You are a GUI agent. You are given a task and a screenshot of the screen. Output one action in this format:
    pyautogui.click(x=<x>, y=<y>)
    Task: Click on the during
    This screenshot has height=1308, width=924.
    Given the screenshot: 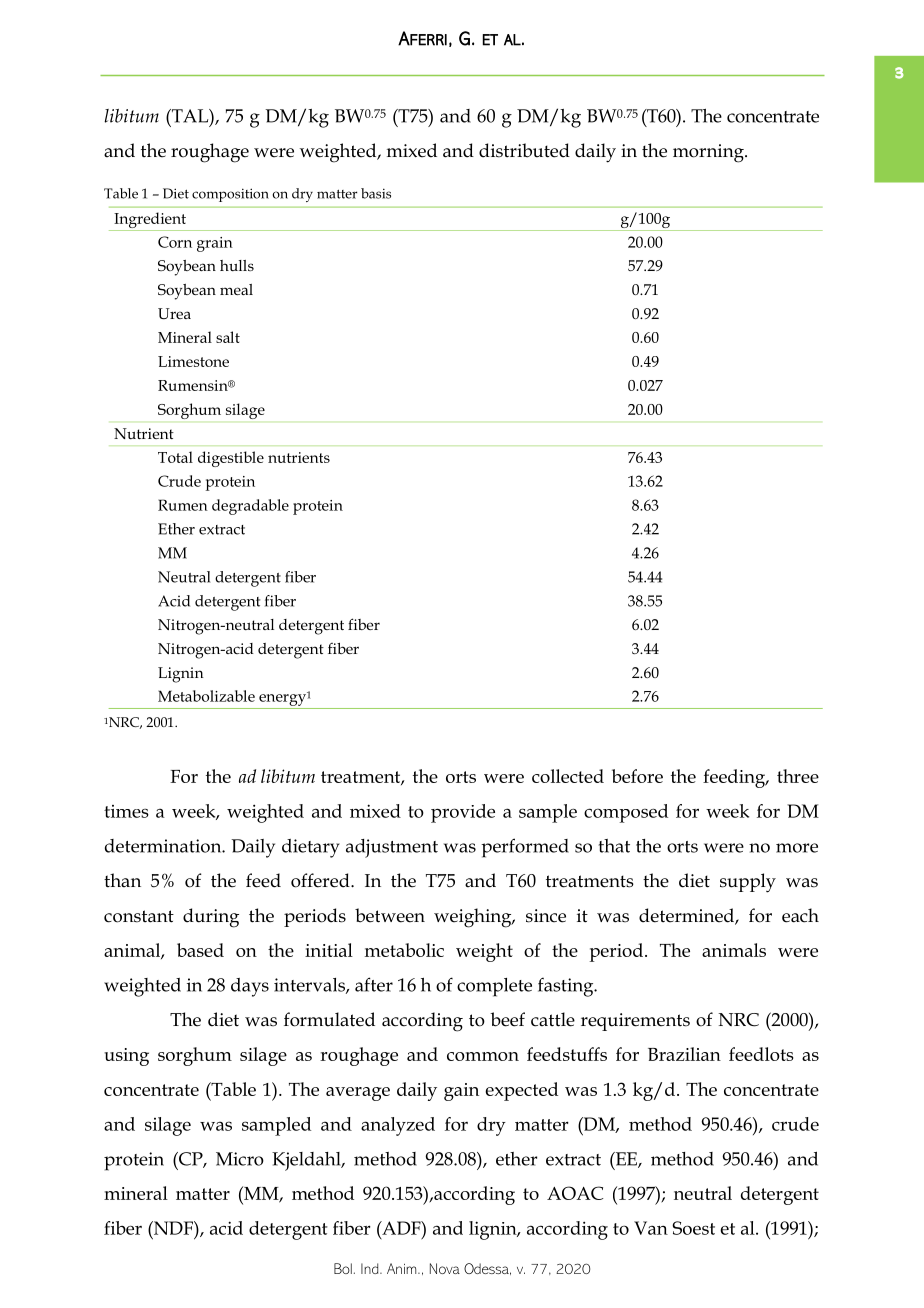 What is the action you would take?
    pyautogui.click(x=211, y=918)
